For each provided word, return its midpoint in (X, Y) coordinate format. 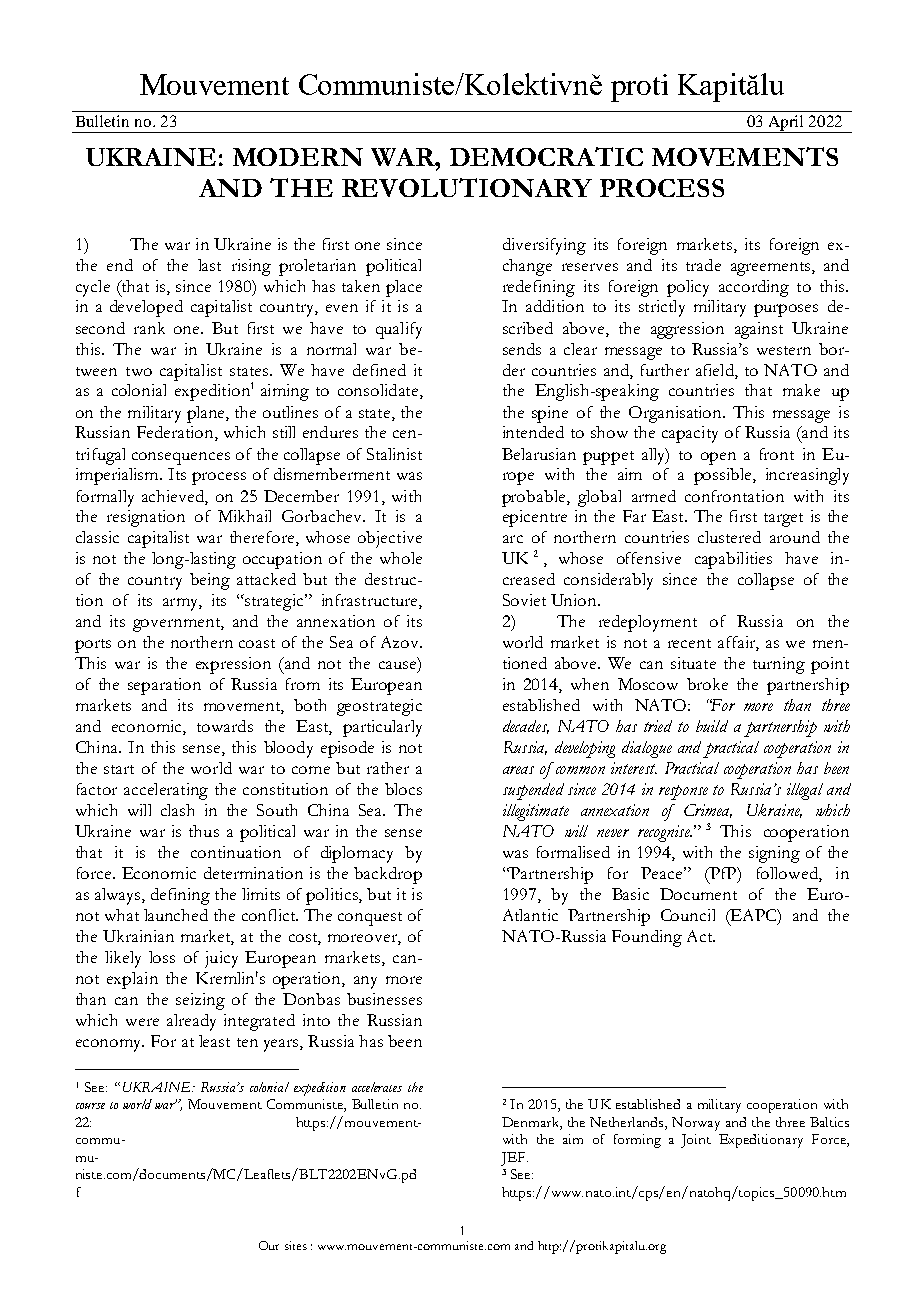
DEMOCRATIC (546, 156)
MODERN (298, 157)
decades (526, 727)
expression (233, 665)
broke (707, 684)
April (786, 124)
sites (296, 1245)
